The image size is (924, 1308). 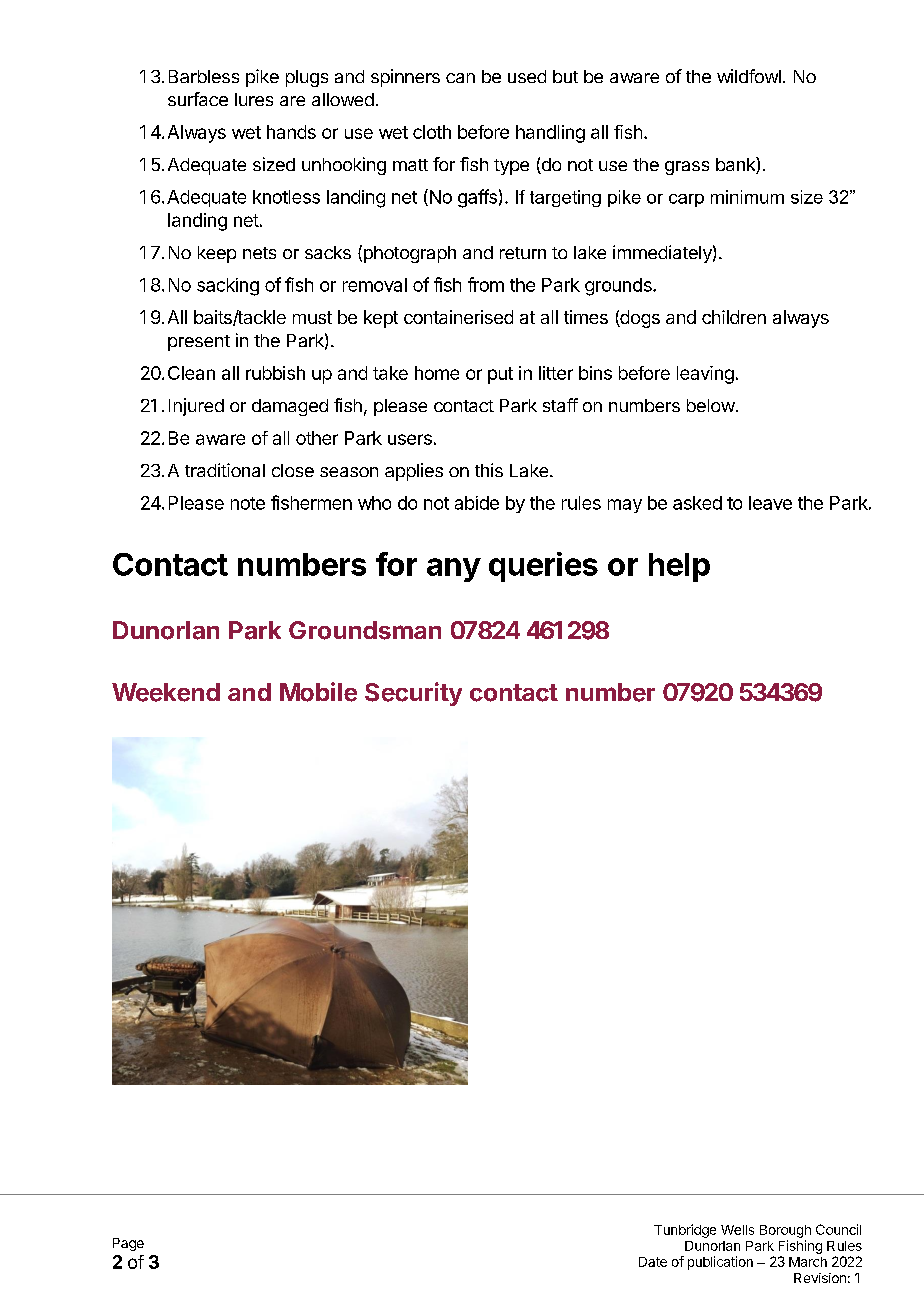 What do you see at coordinates (687, 168) in the image?
I see `grass` at bounding box center [687, 168].
